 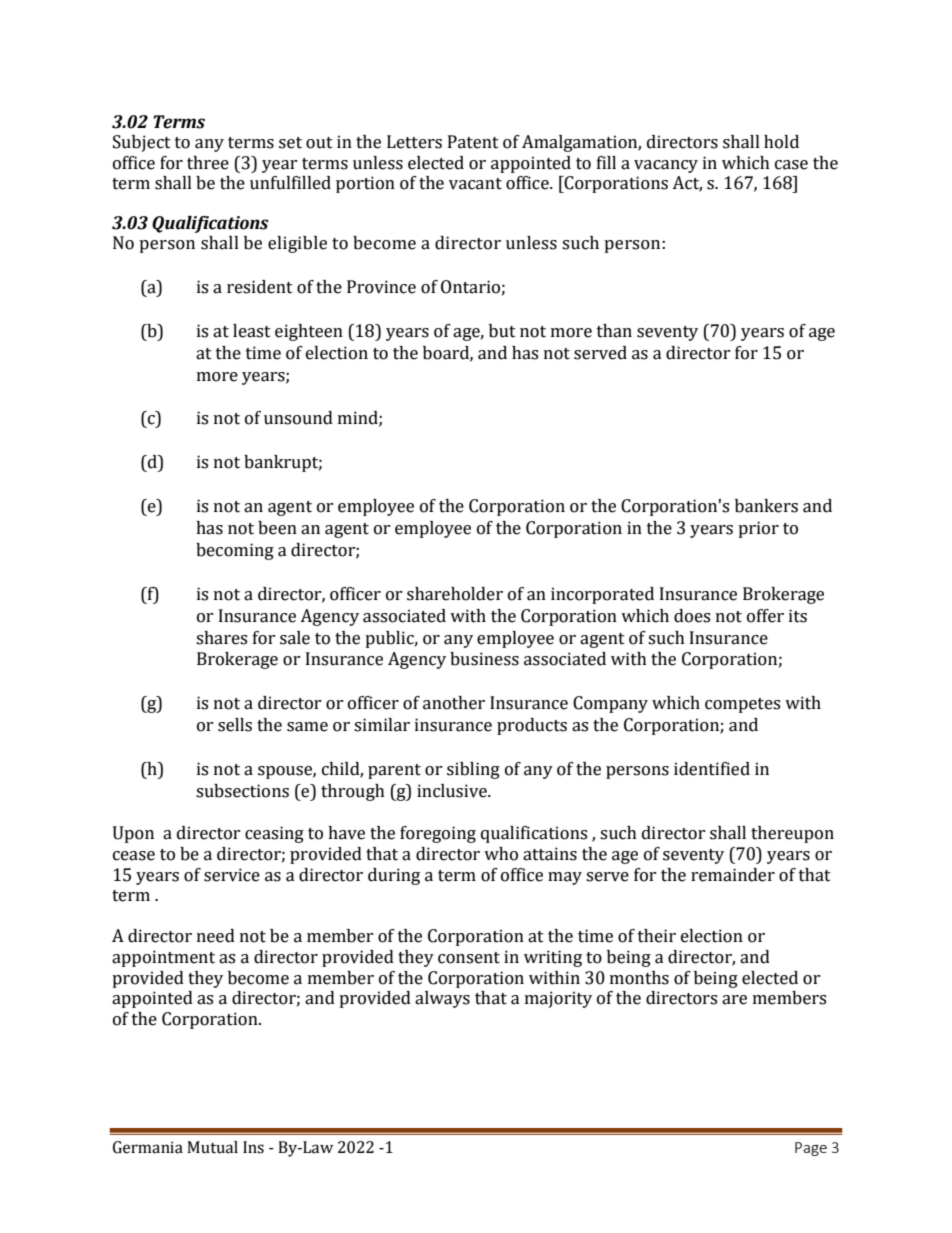 What do you see at coordinates (242, 791) in the screenshot?
I see `subsections` at bounding box center [242, 791].
